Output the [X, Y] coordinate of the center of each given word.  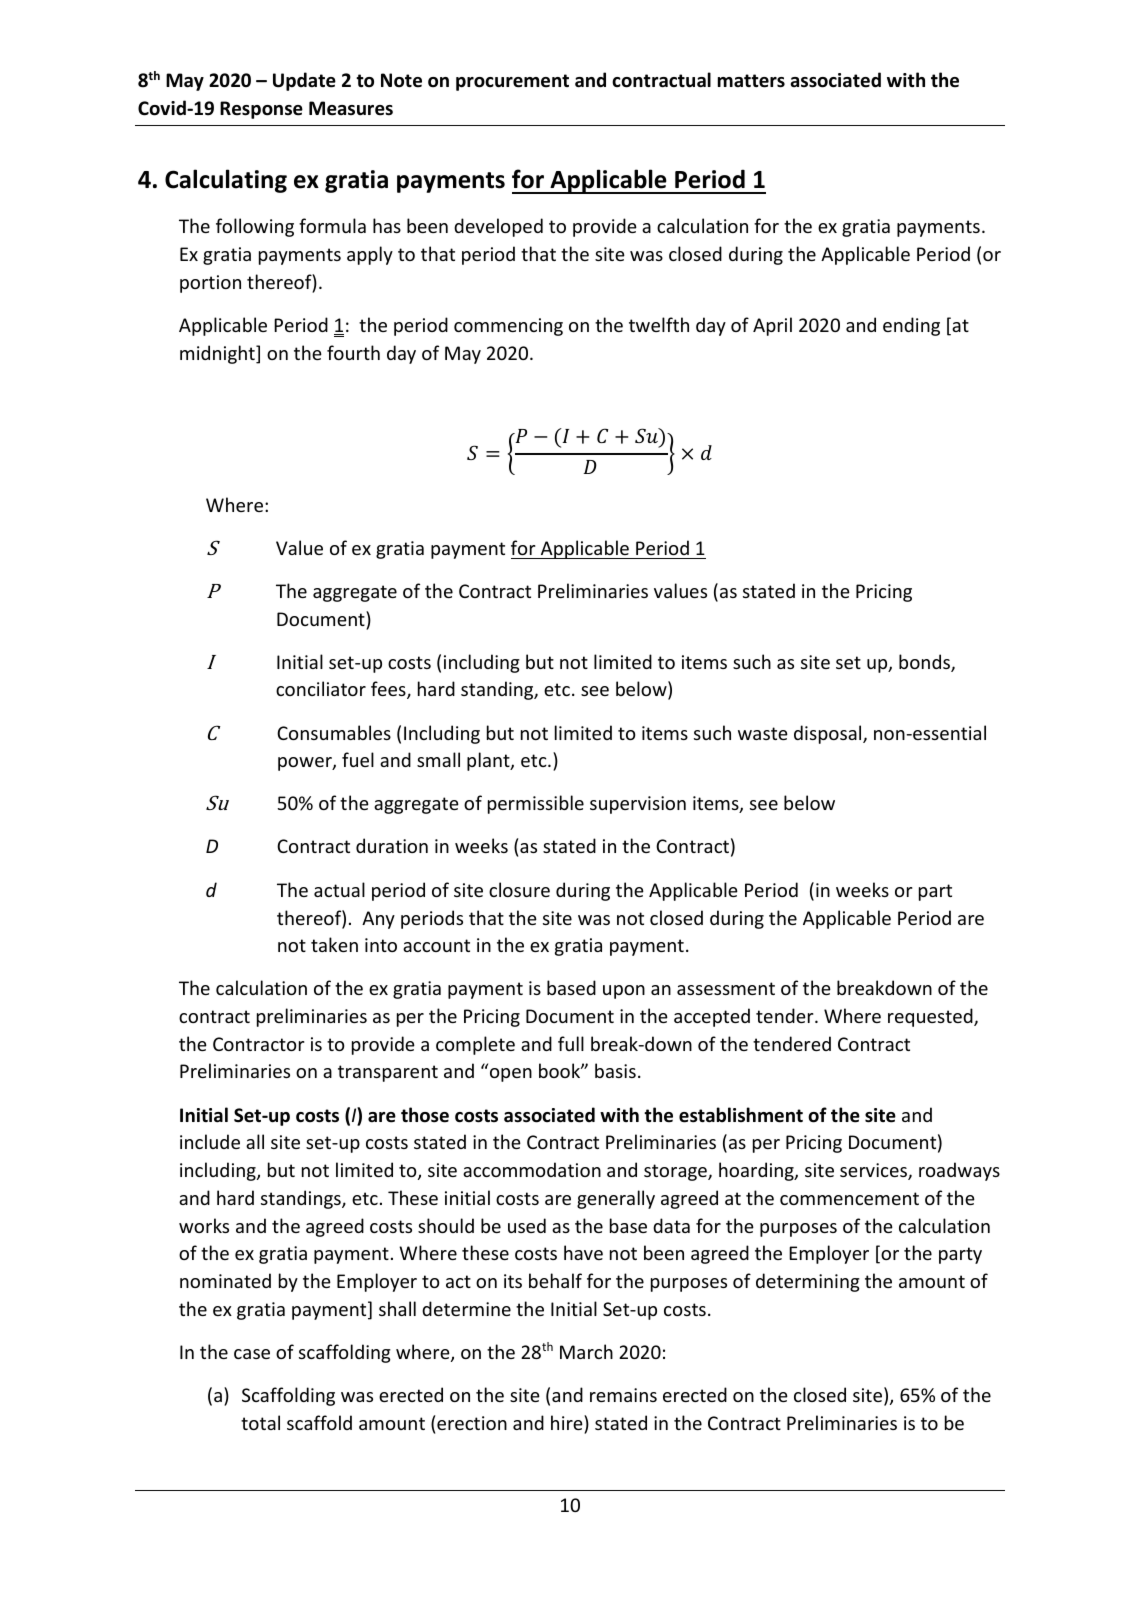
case [252, 1354]
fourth [353, 352]
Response [261, 110]
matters [751, 81]
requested [931, 1017]
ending [911, 326]
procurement [512, 82]
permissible [536, 804]
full [571, 1043]
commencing [508, 327]
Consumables [334, 732]
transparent [388, 1073]
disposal [829, 734]
